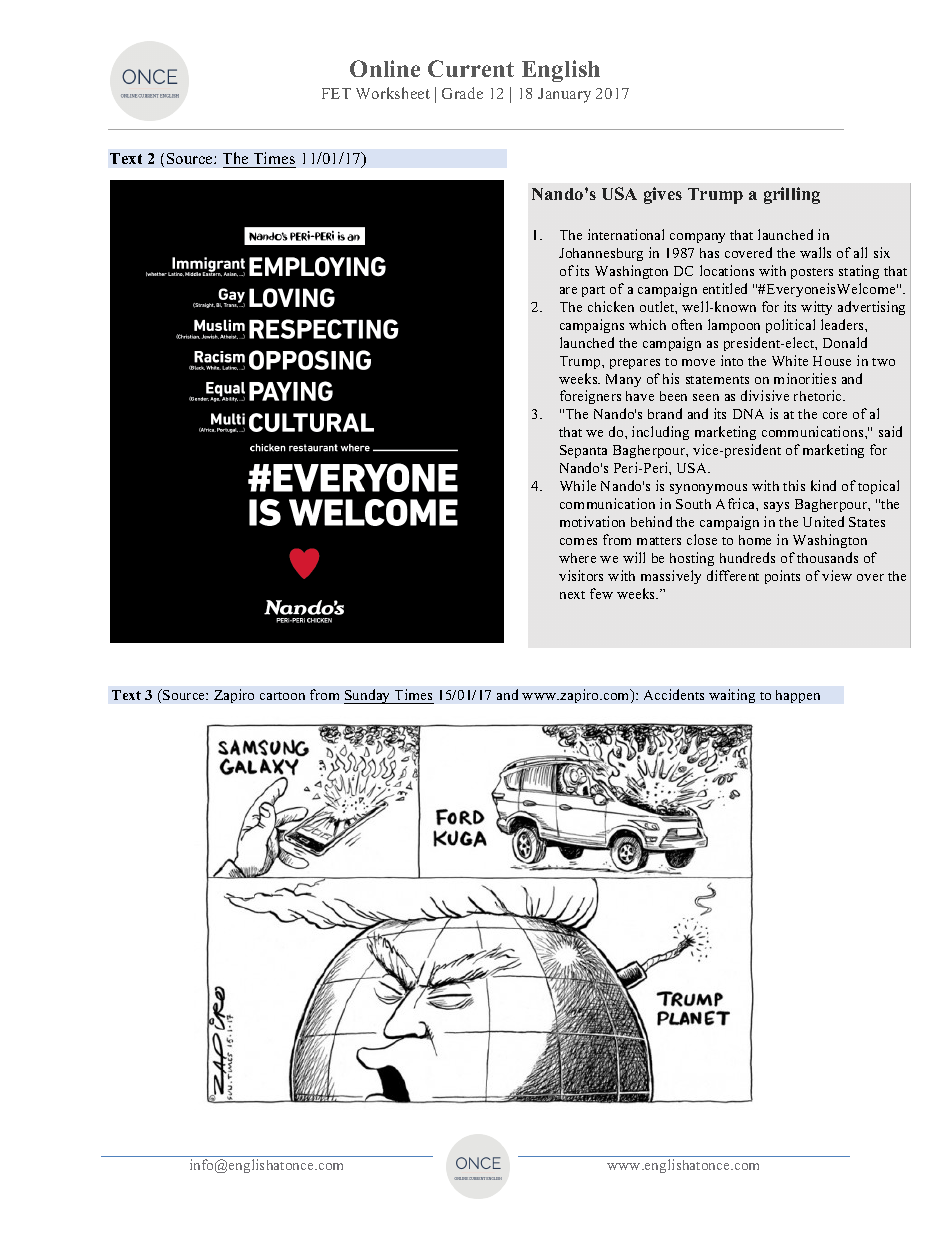 The width and height of the screenshot is (952, 1233). Describe the element at coordinates (812, 273) in the screenshot. I see `posters` at that location.
